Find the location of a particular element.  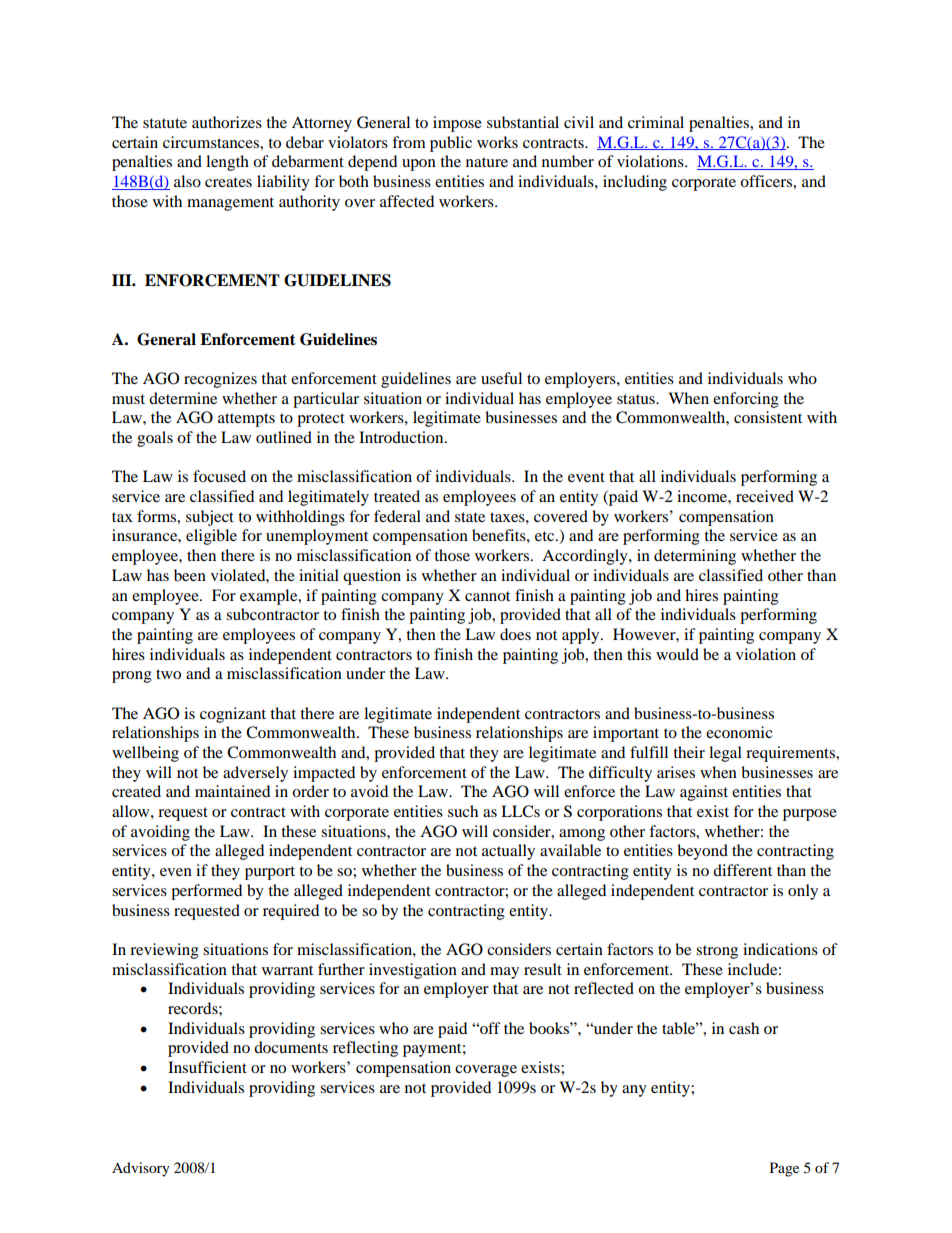

reflecting is located at coordinates (365, 1049).
